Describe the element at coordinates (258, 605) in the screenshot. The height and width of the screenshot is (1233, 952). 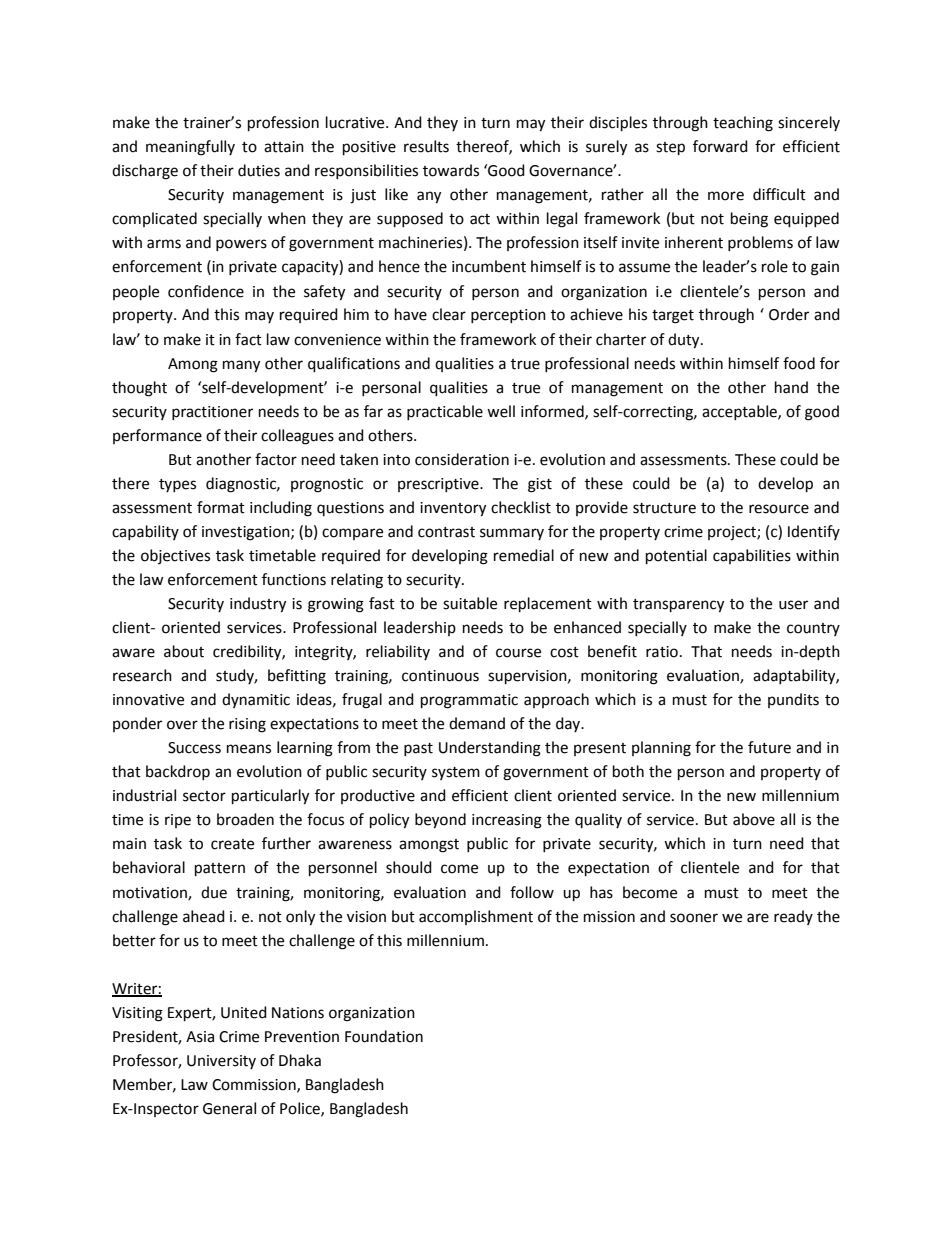
I see `industry` at that location.
